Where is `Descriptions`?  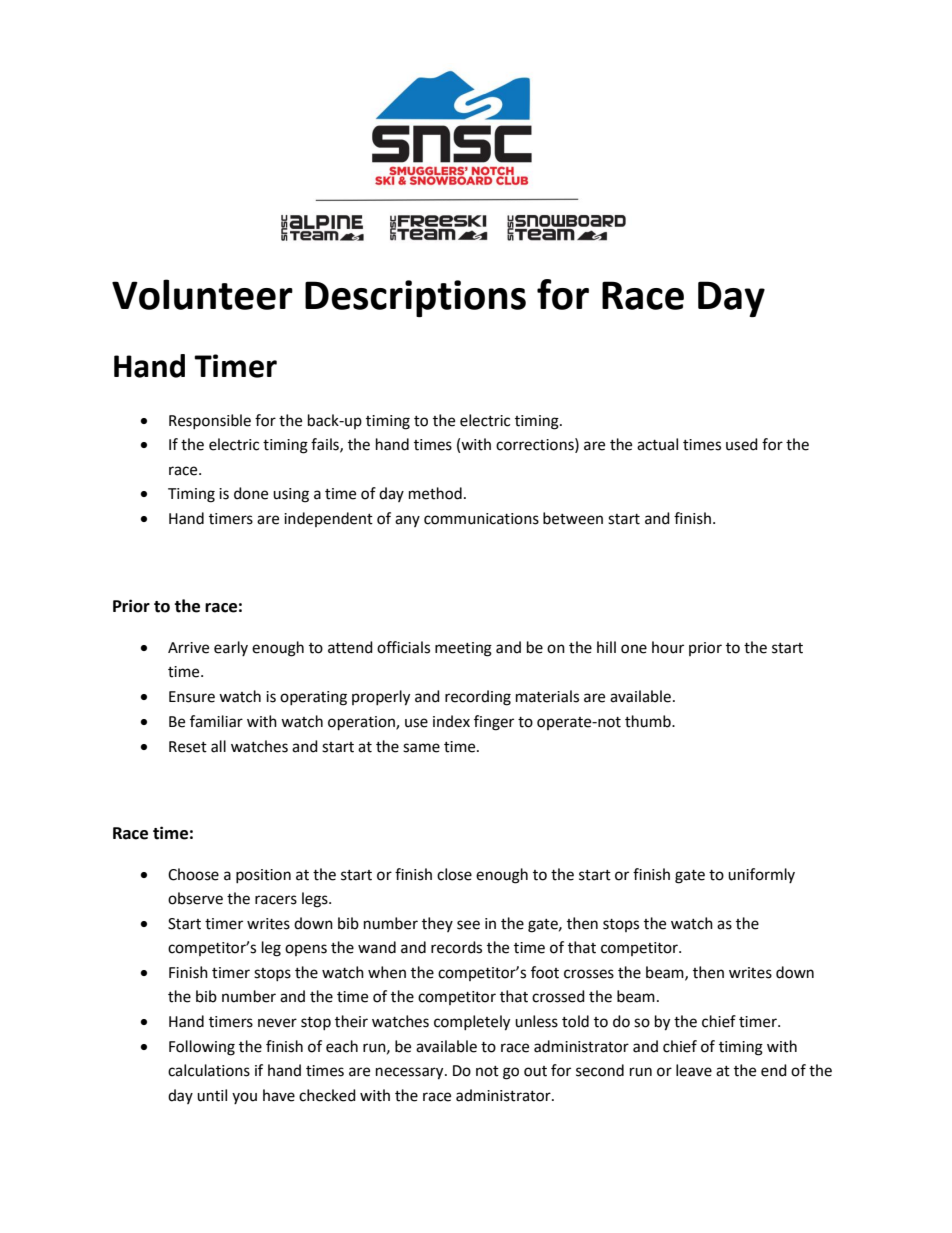
Descriptions is located at coordinates (415, 298).
